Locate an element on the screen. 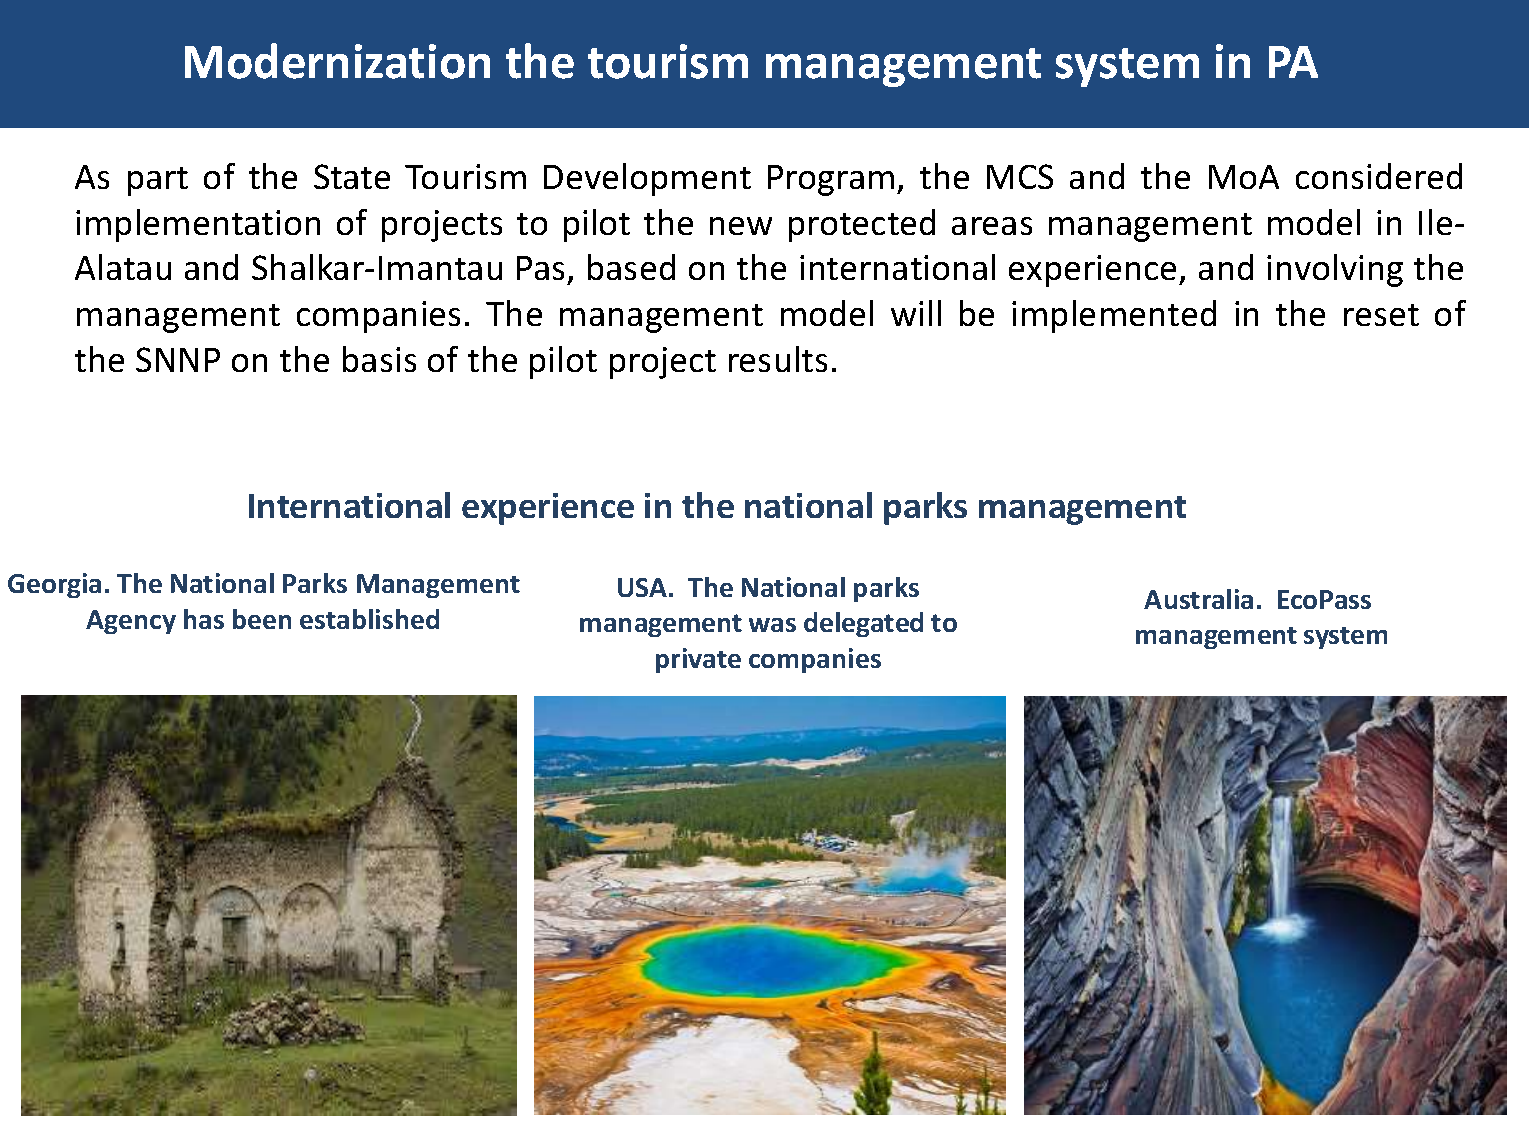 This screenshot has width=1529, height=1147. implementation is located at coordinates (198, 225).
